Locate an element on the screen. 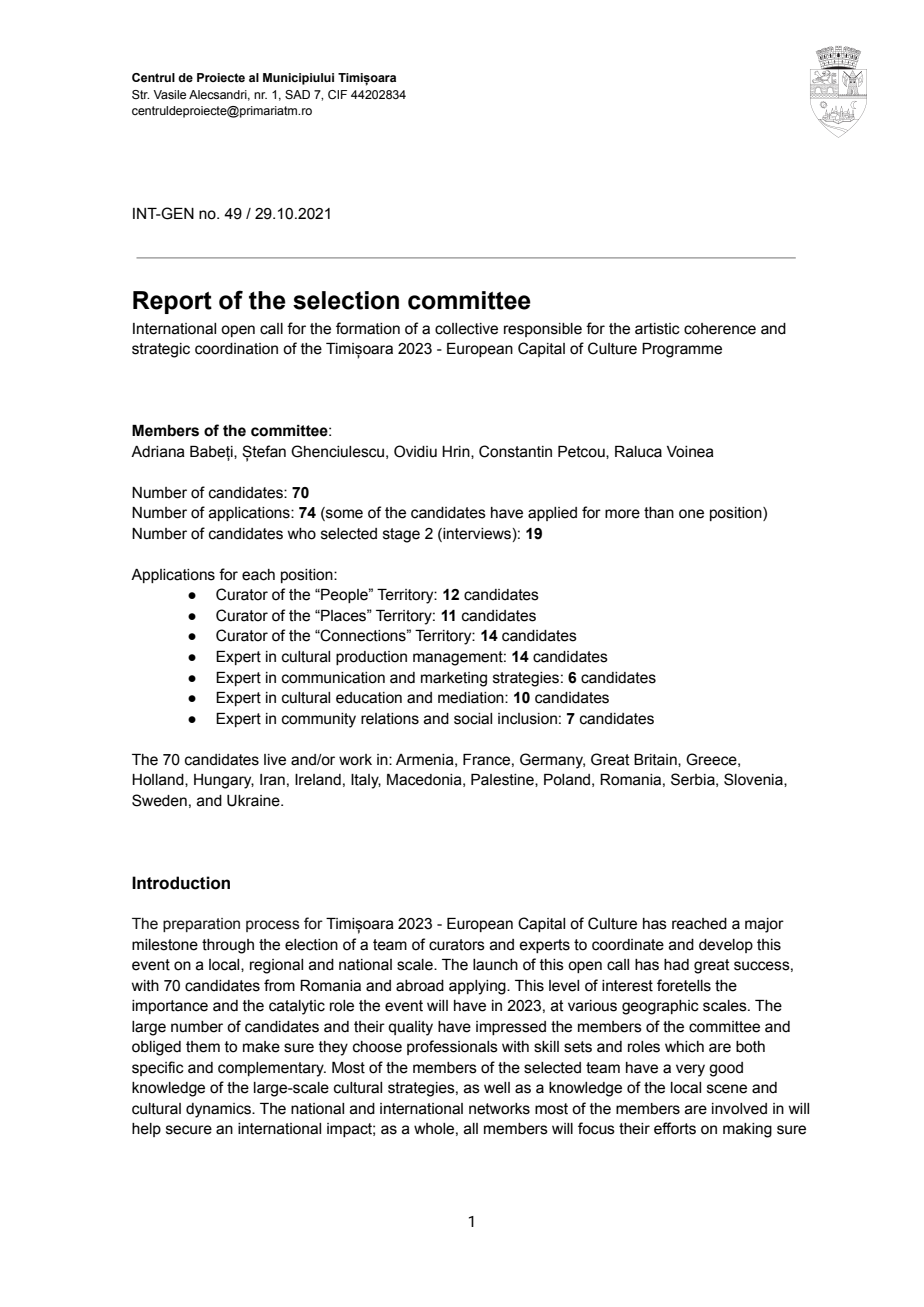  Vasile is located at coordinates (169, 94).
